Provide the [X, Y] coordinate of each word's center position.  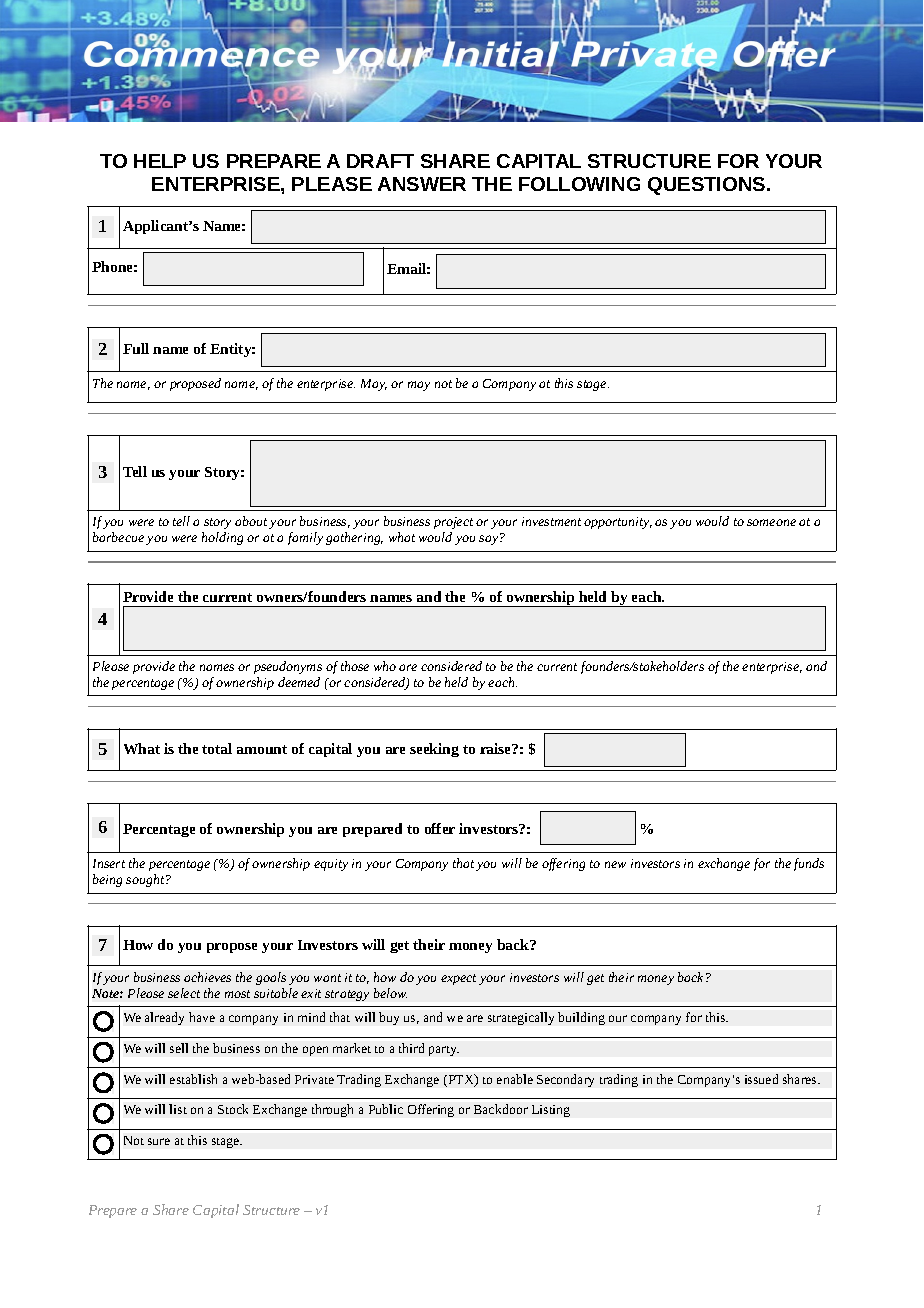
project [453, 523]
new [615, 864]
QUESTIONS [708, 186]
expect [458, 979]
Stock [233, 1109]
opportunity [618, 523]
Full [136, 348]
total [217, 748]
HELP [160, 161]
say [490, 539]
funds [809, 864]
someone [771, 522]
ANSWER [422, 184]
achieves [207, 977]
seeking [434, 750]
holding [222, 538]
